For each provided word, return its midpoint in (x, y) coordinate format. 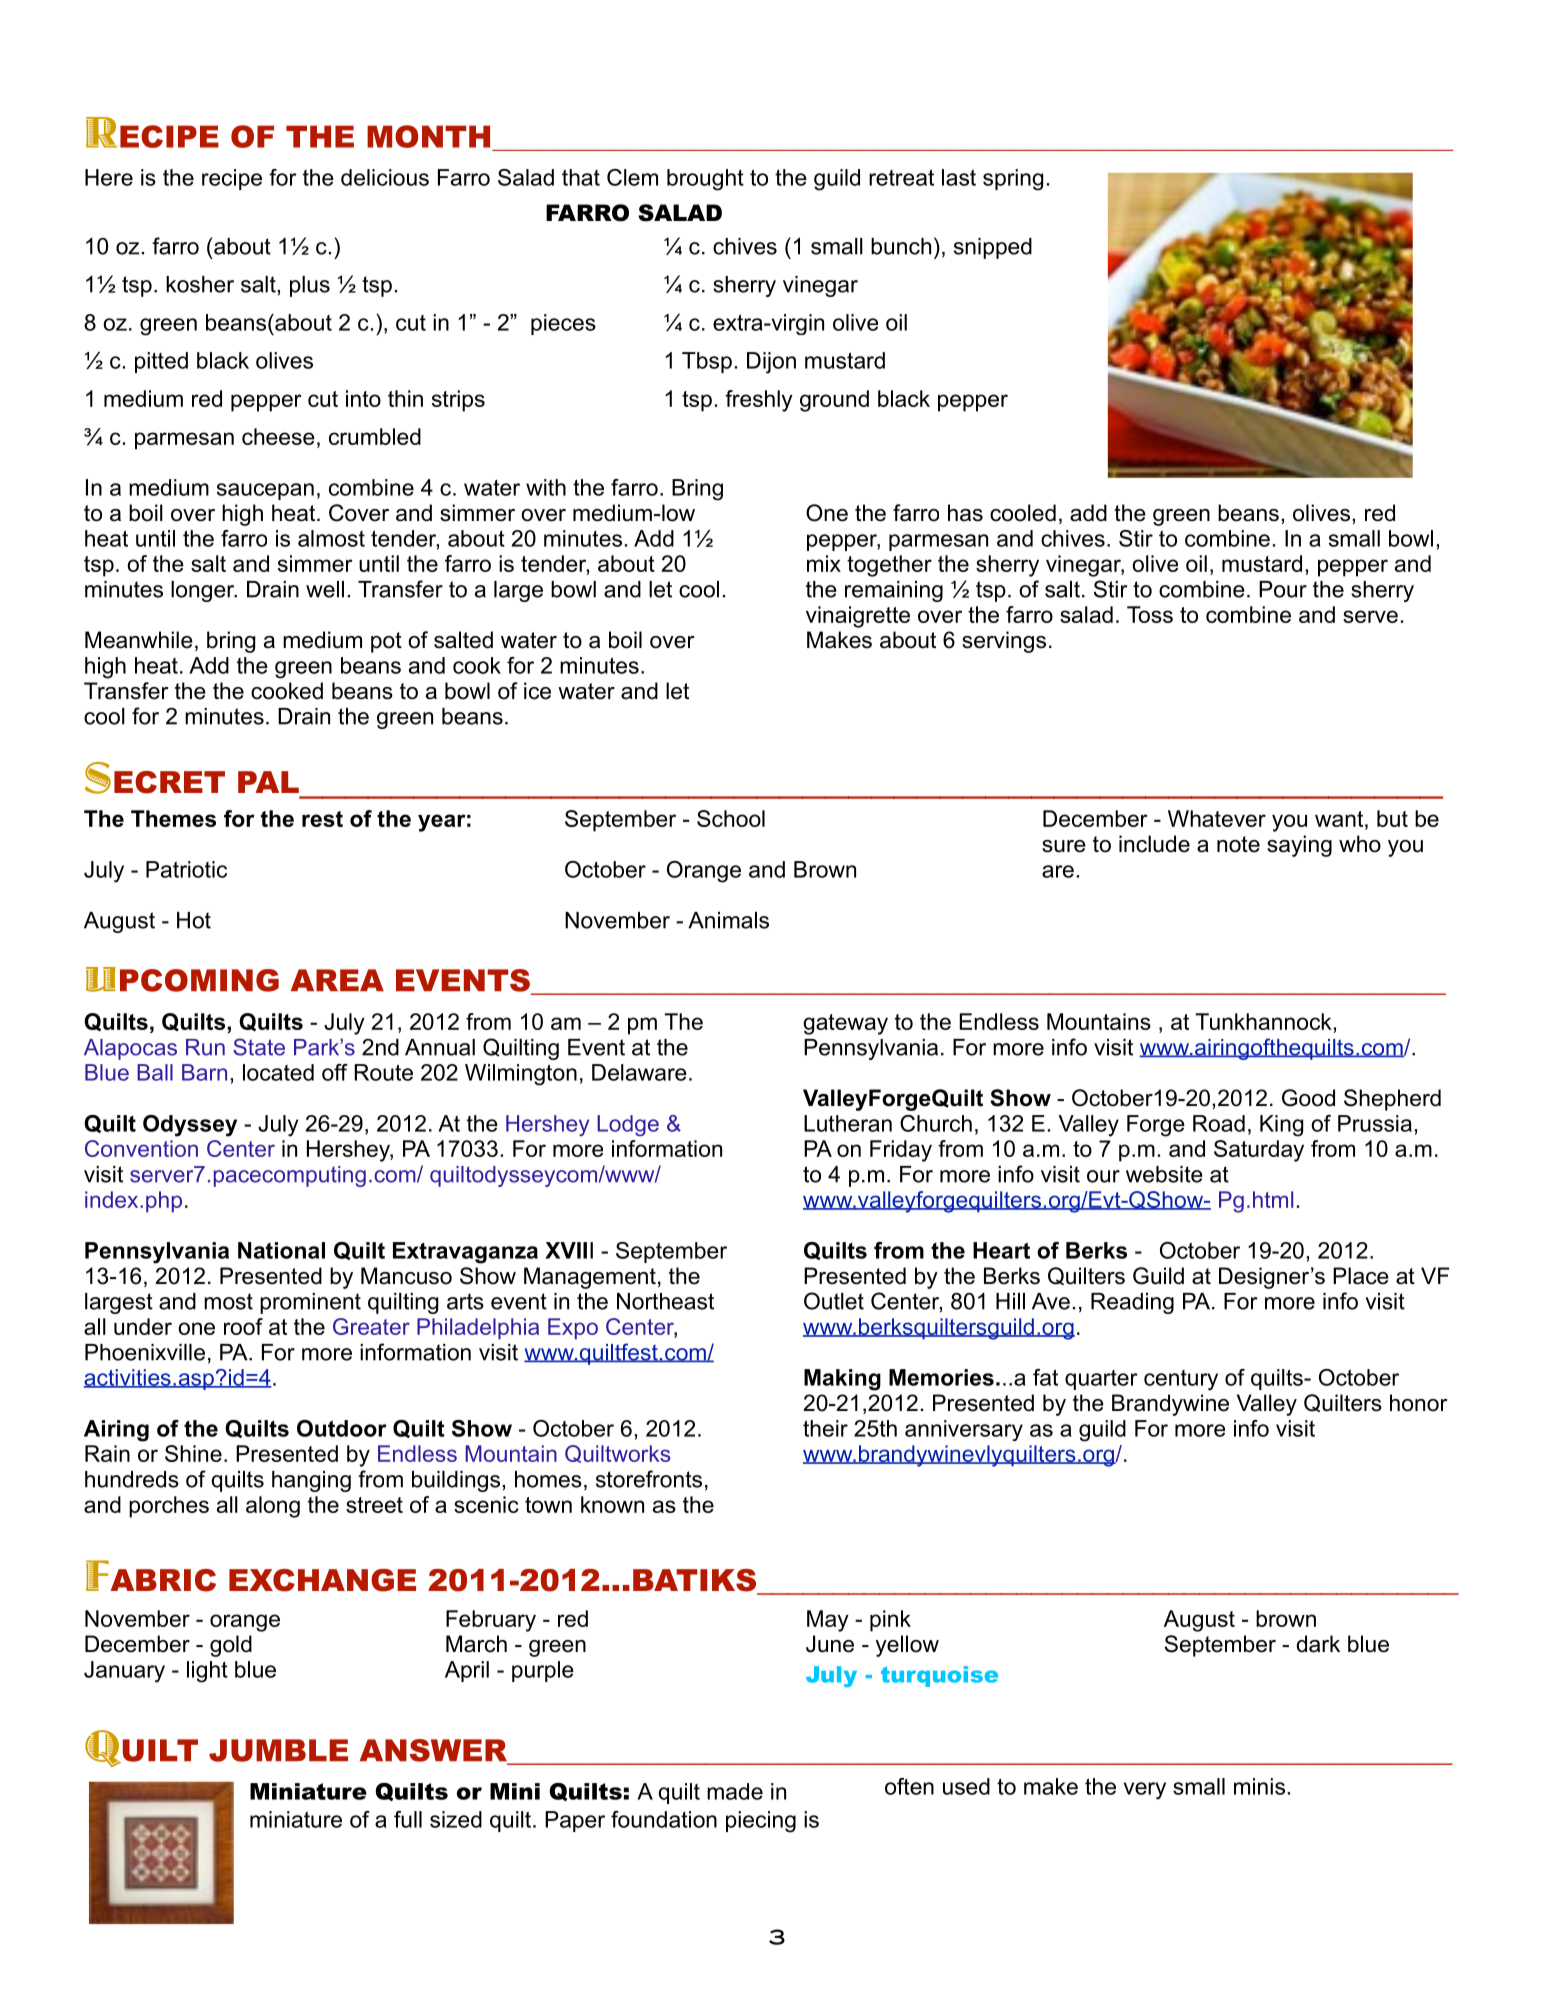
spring (1013, 180)
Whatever (1217, 818)
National (281, 1250)
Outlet (834, 1301)
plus (310, 286)
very (1145, 1791)
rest (322, 819)
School (731, 818)
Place (1361, 1276)
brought (705, 180)
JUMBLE (278, 1750)
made (735, 1791)
